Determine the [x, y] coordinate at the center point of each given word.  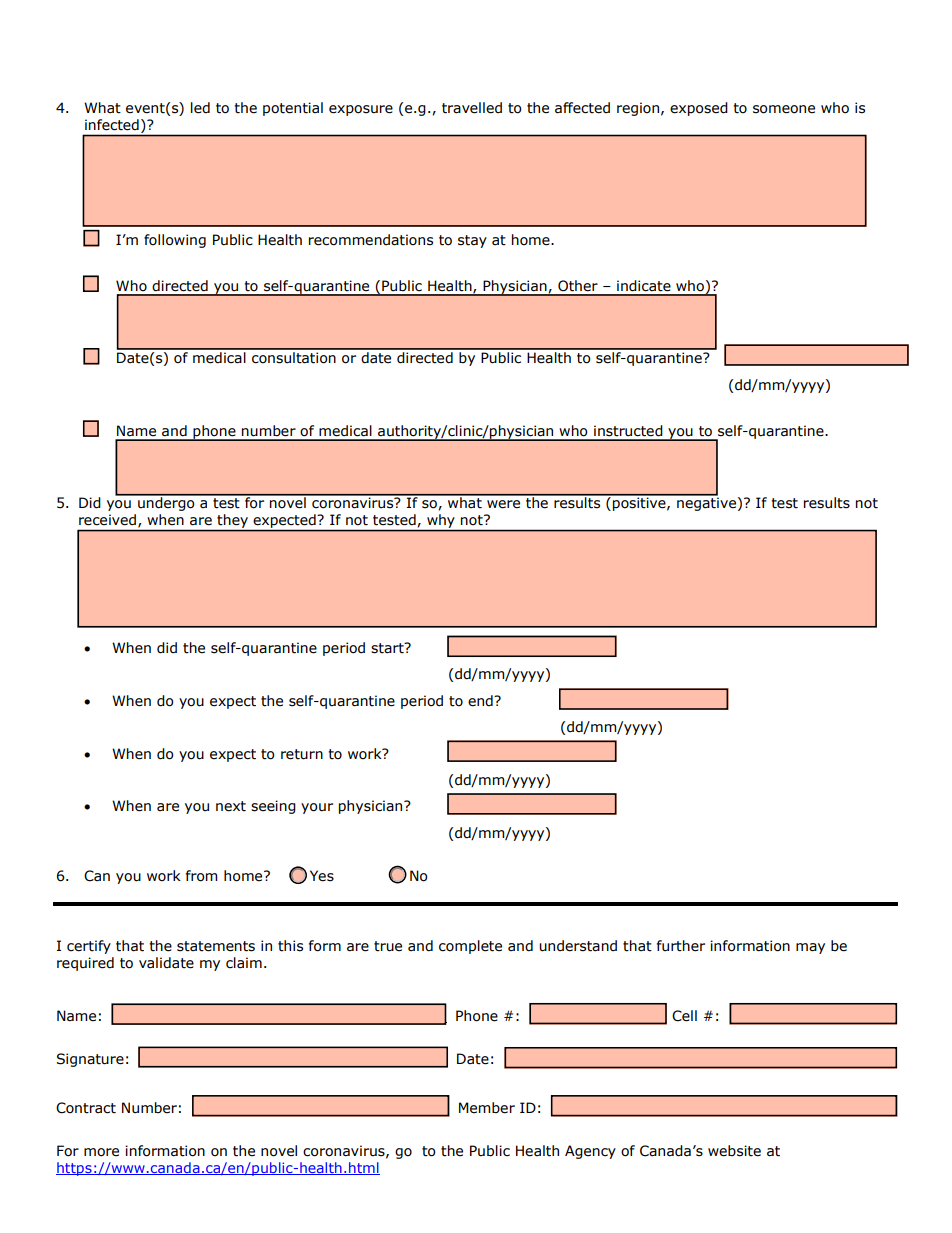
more [101, 1152]
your [317, 808]
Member [487, 1108]
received [109, 520]
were [503, 504]
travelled [472, 108]
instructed [628, 431]
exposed [699, 109]
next [231, 806]
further [681, 946]
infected [112, 125]
